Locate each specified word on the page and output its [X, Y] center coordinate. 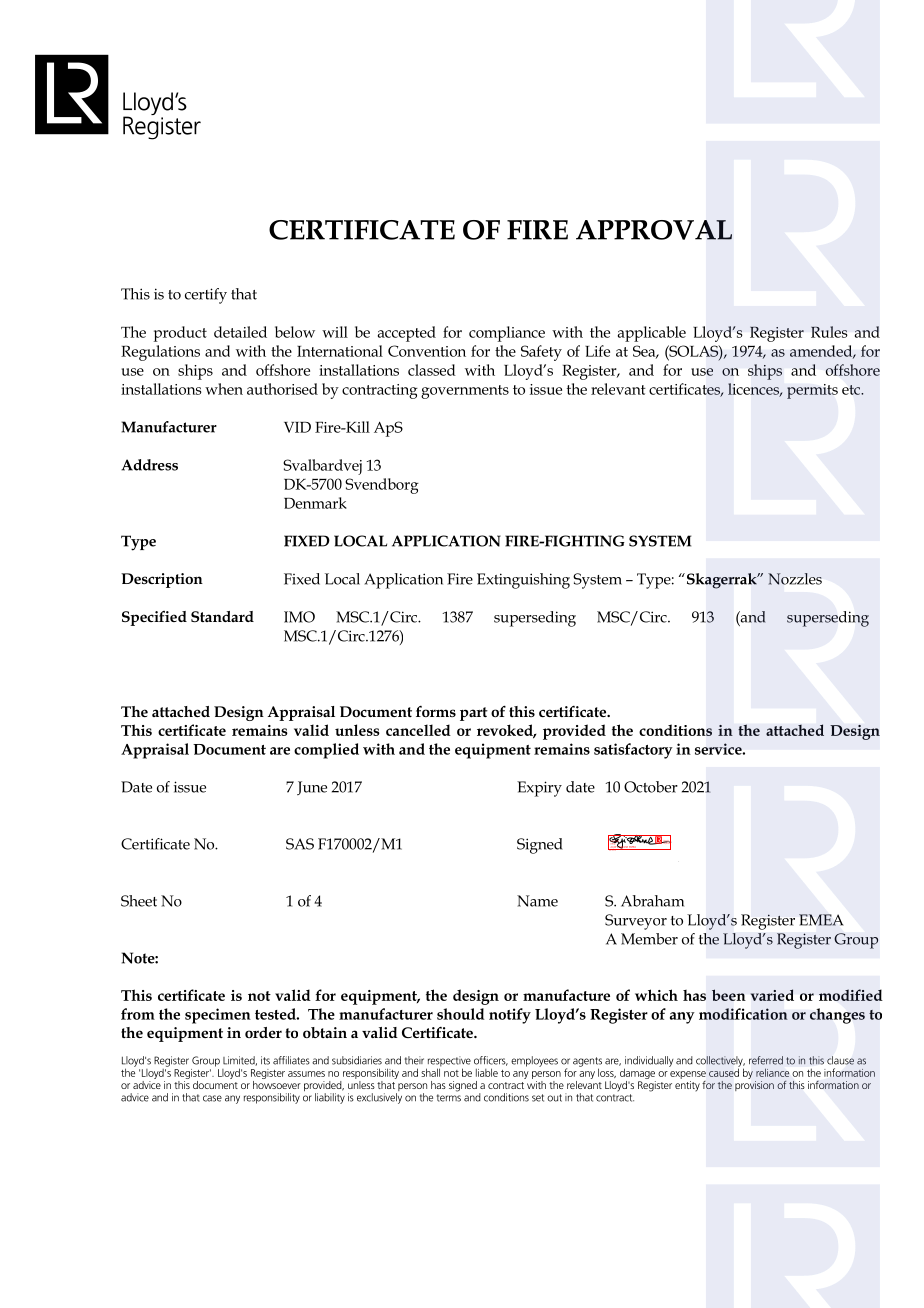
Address [149, 465]
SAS [300, 844]
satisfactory [633, 751]
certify [206, 296]
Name [537, 901]
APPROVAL [654, 230]
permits [812, 391]
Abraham [652, 901]
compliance [507, 334]
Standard [222, 616]
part [474, 714]
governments [465, 392]
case [212, 1098]
